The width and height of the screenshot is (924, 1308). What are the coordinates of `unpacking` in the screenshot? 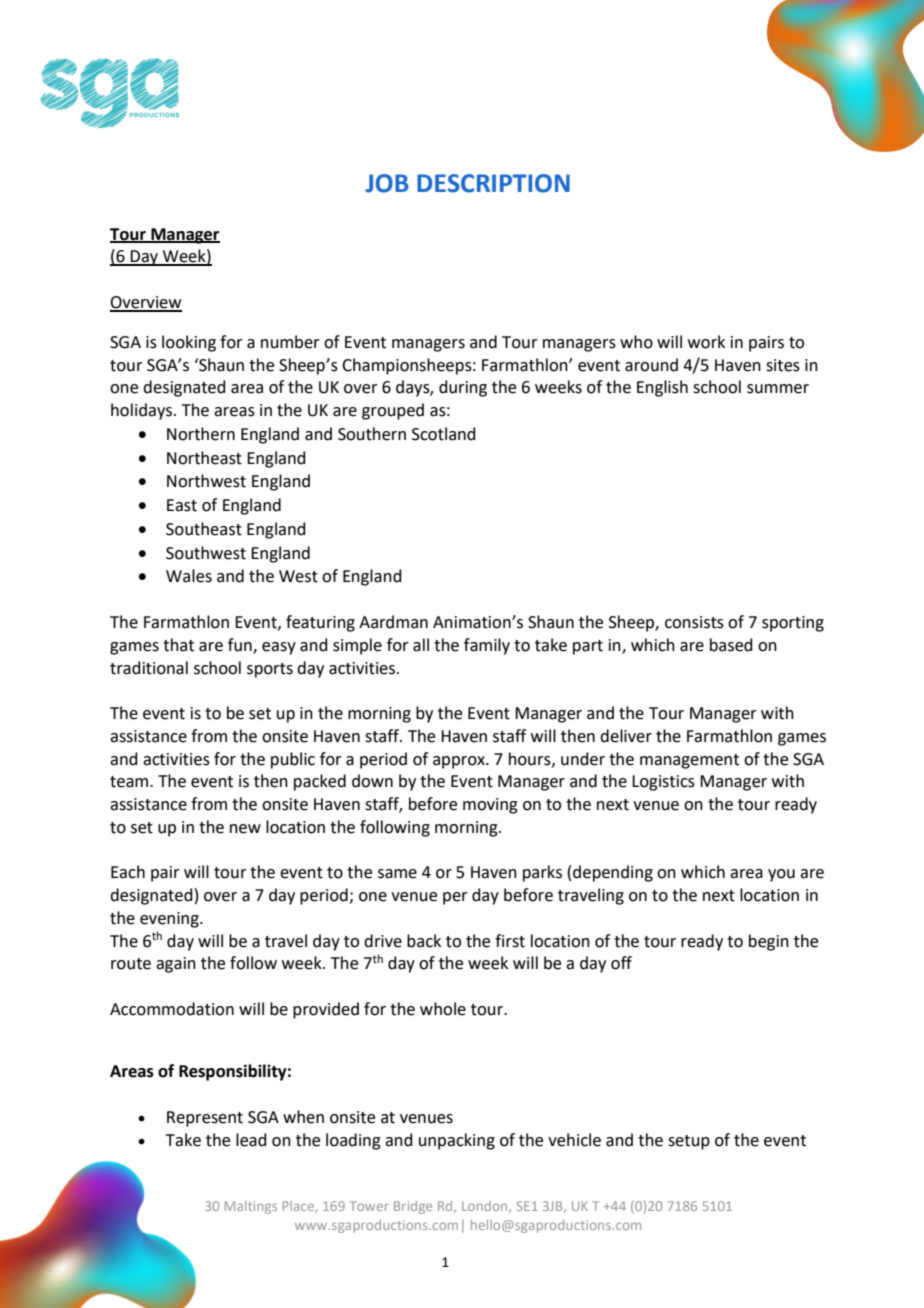 It's located at (457, 1141).
